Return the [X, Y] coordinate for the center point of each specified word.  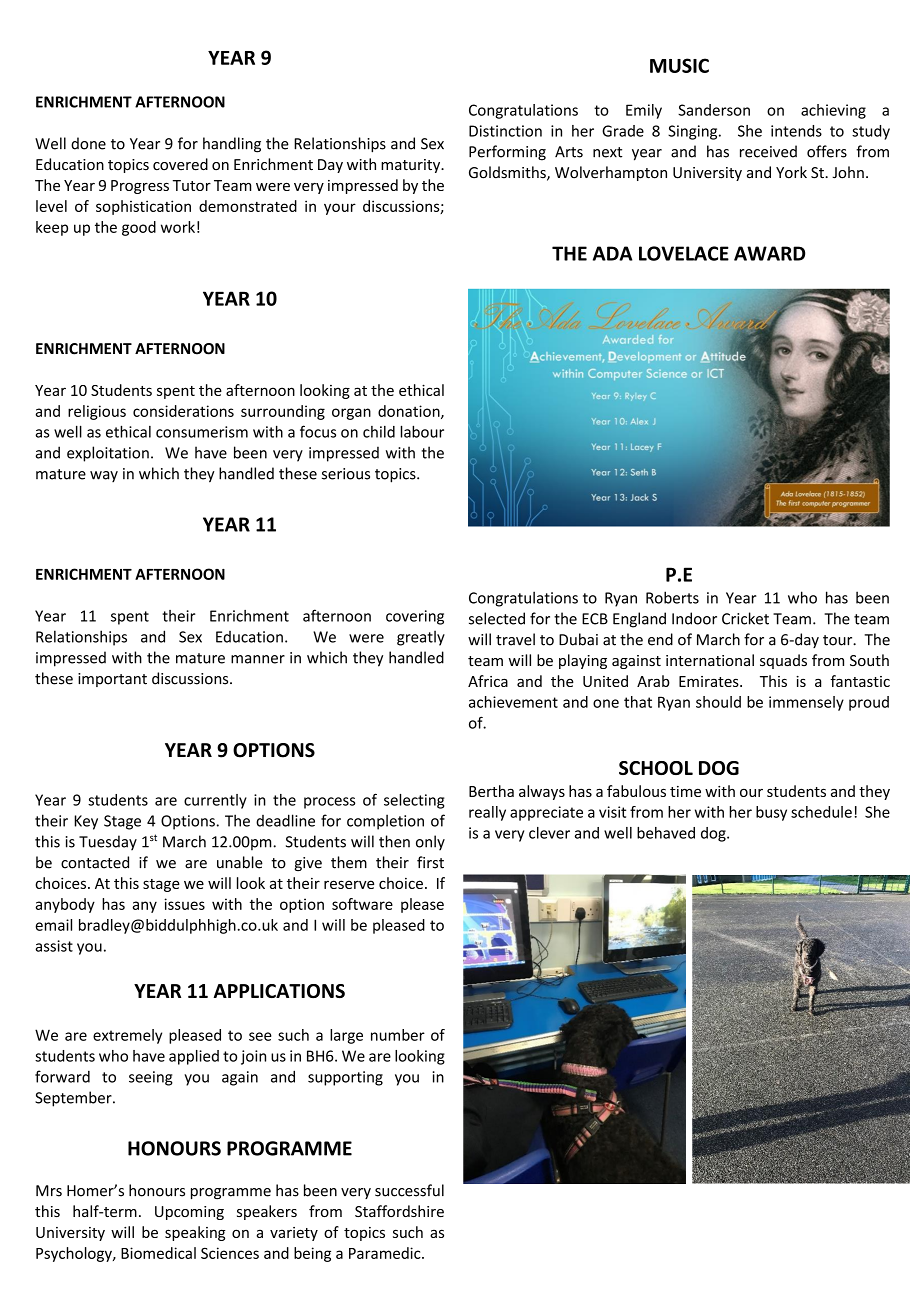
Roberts [672, 597]
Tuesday [108, 843]
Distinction [505, 131]
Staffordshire [399, 1211]
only [430, 843]
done [88, 143]
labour [422, 431]
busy [771, 813]
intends [796, 131]
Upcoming [189, 1213]
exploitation [108, 454]
